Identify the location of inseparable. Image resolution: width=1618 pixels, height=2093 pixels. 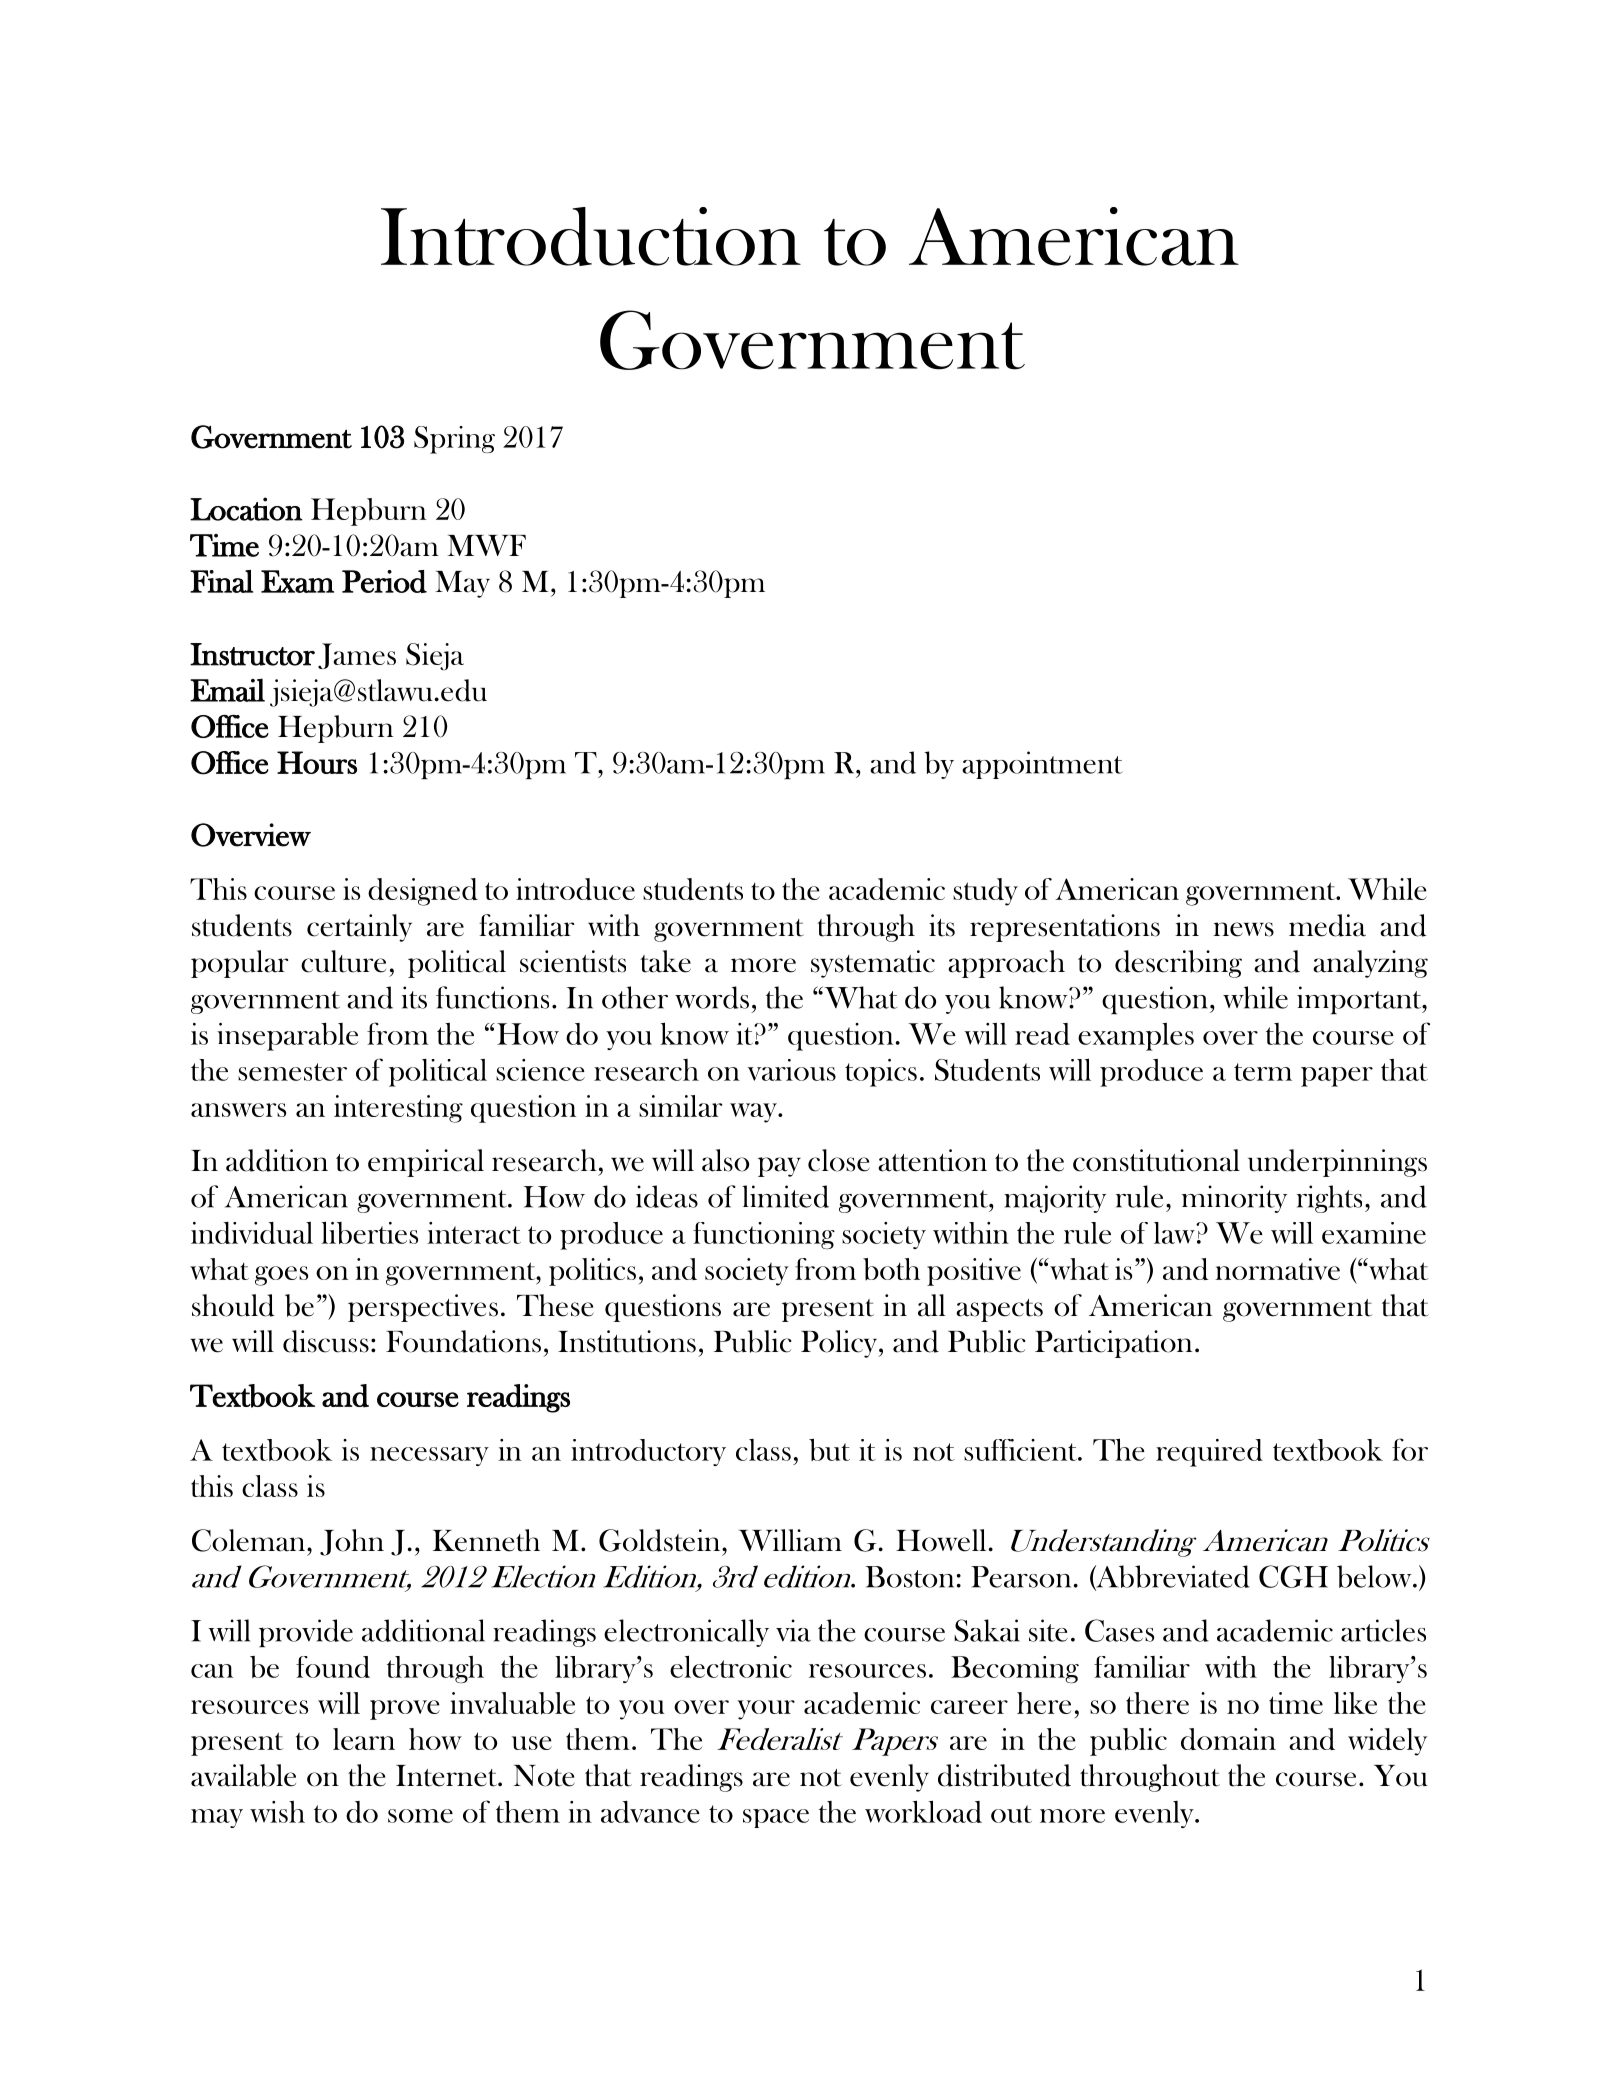
(287, 1037).
